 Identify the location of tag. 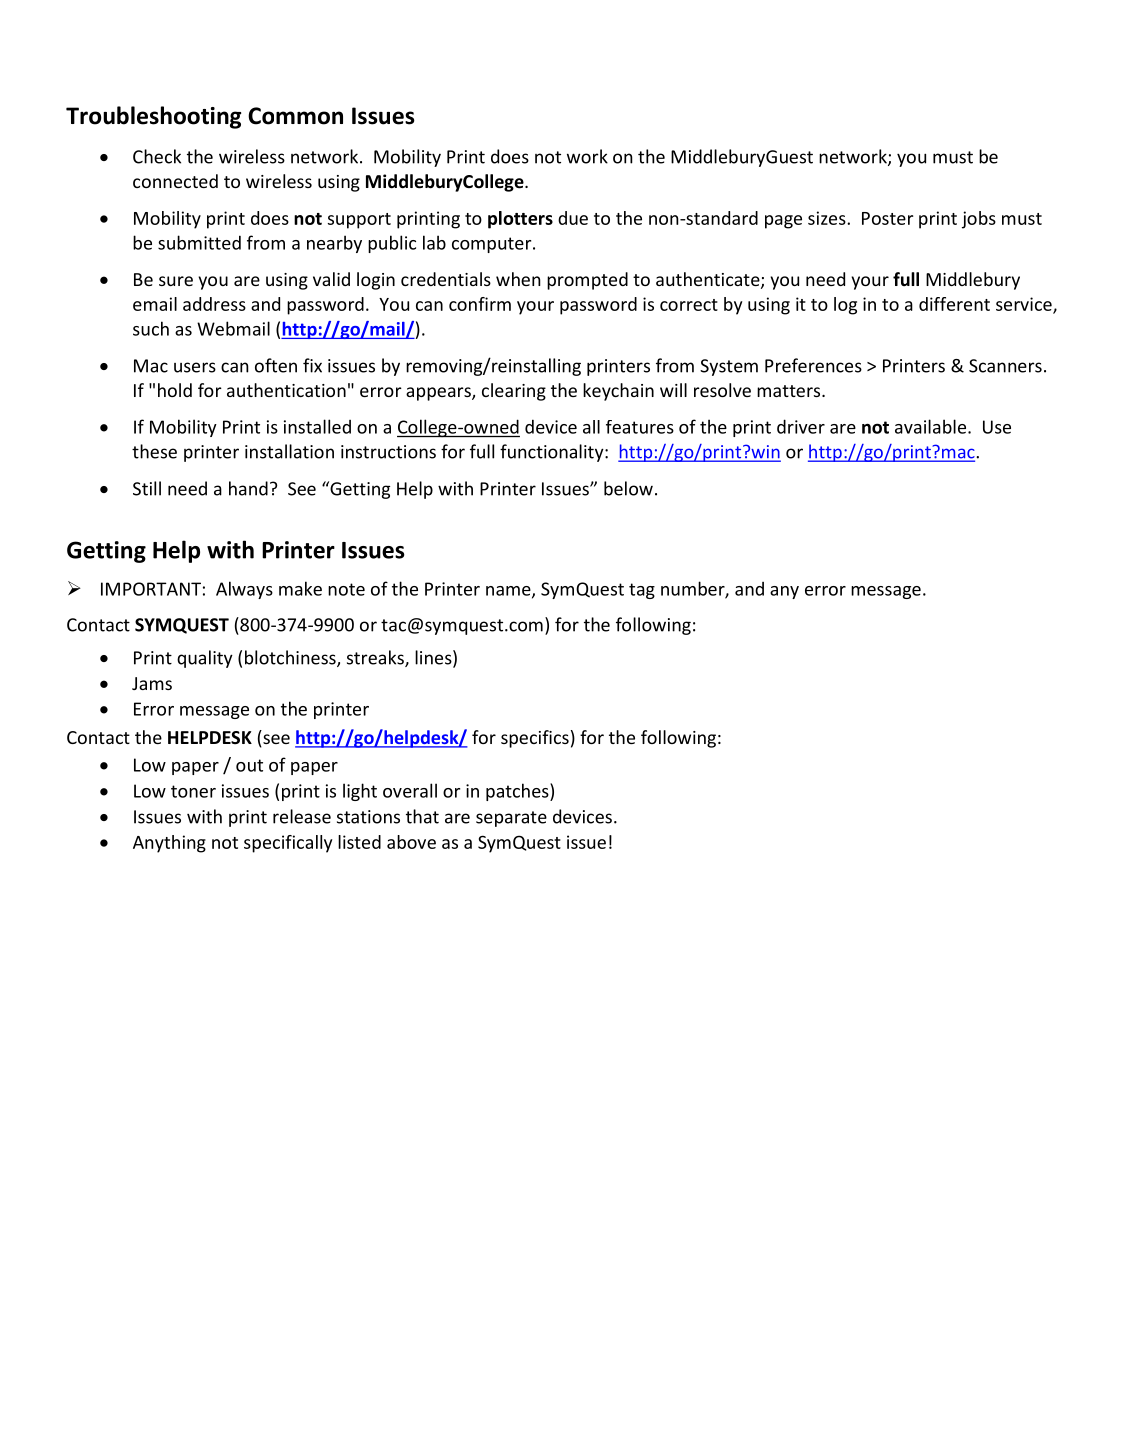
(642, 591).
